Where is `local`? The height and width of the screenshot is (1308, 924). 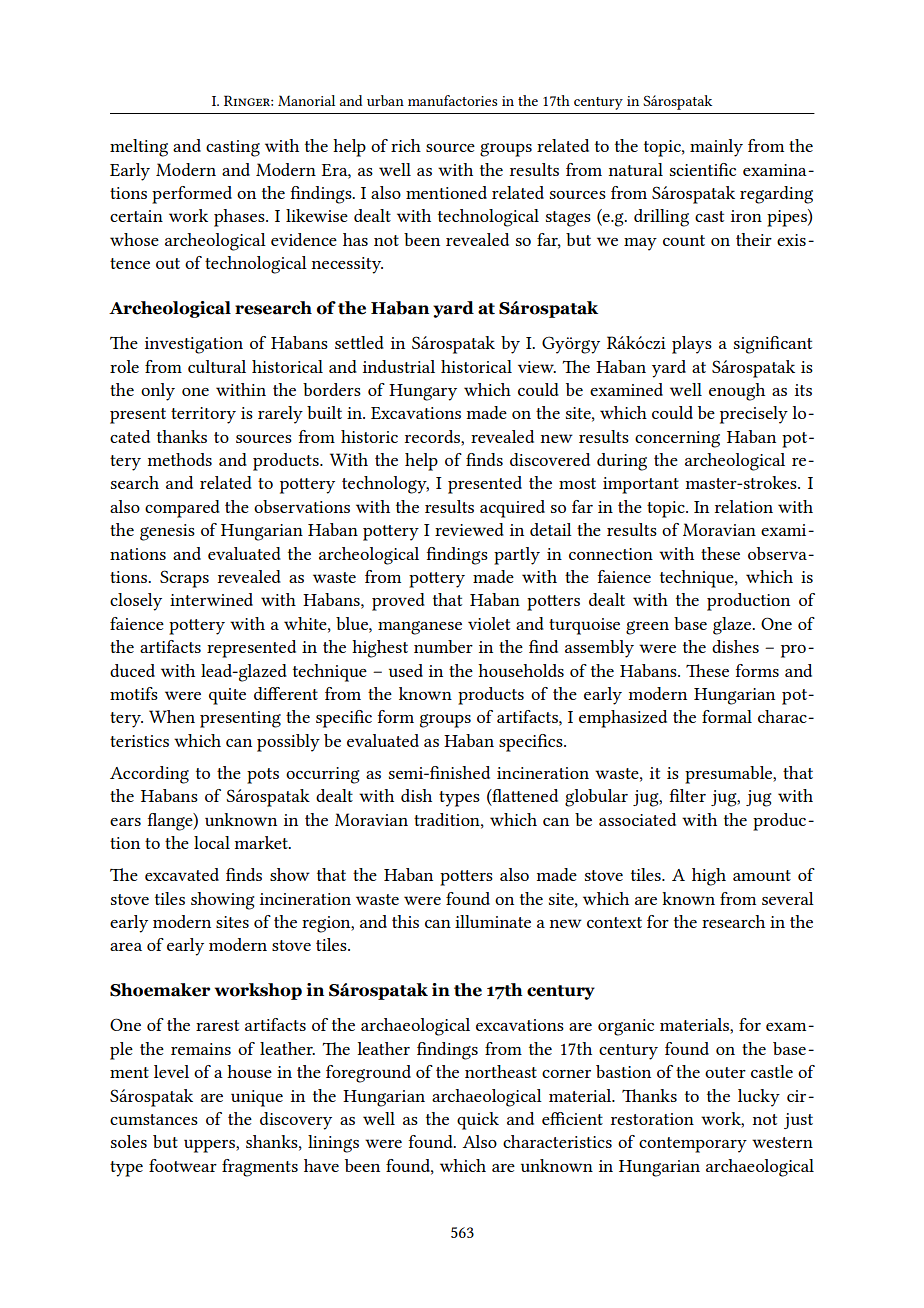 local is located at coordinates (212, 842).
